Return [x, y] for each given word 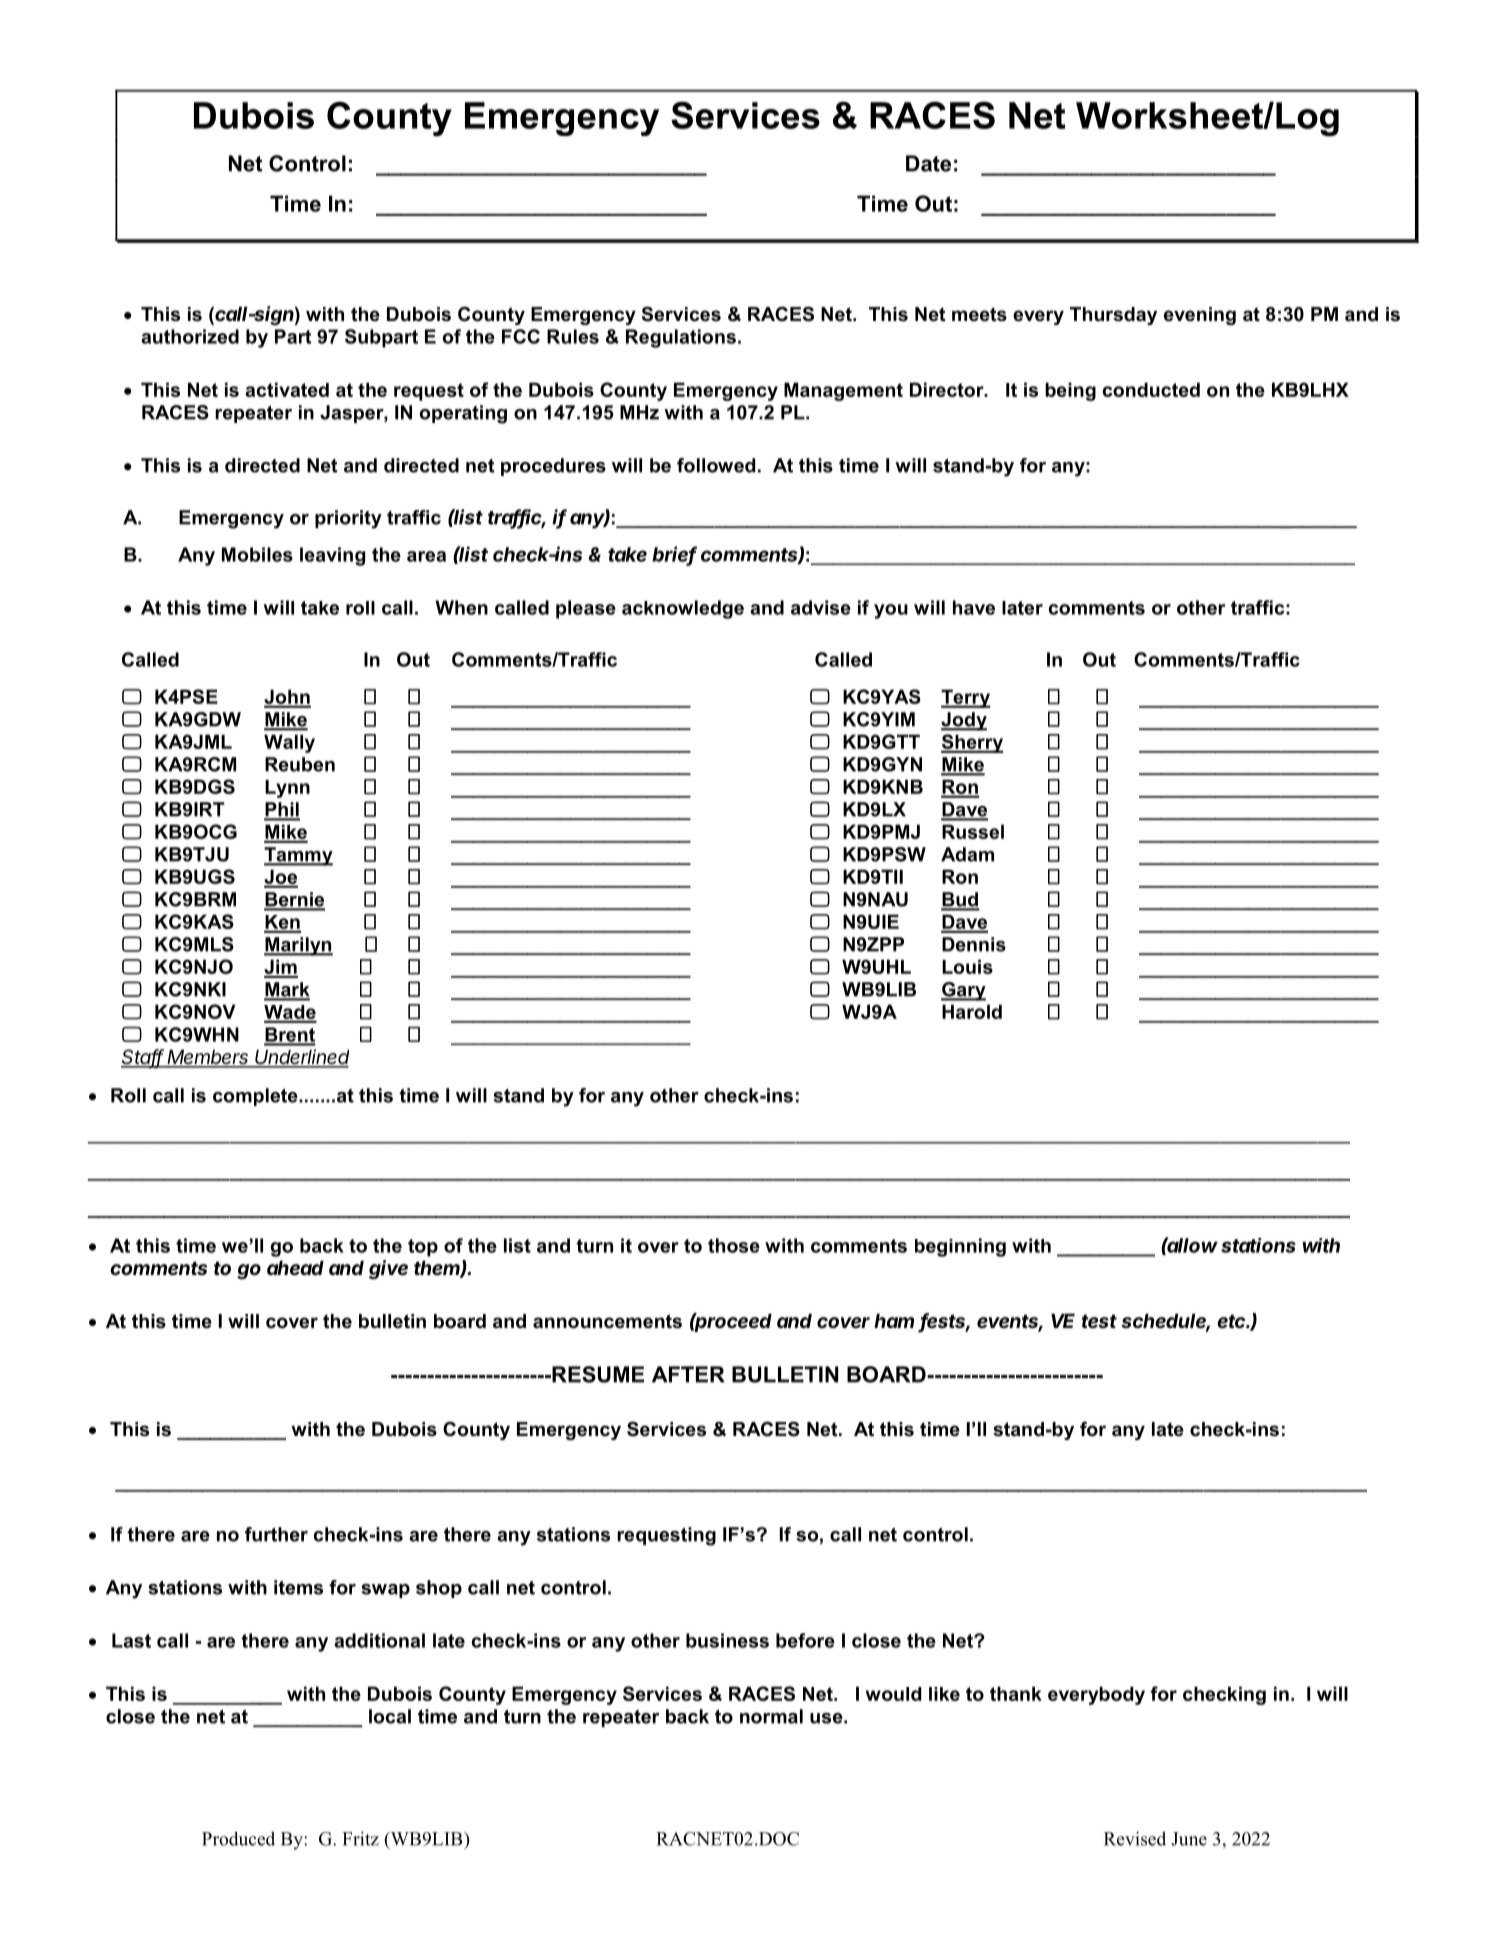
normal [771, 1716]
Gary [963, 991]
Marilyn [298, 946]
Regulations [681, 338]
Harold [972, 1011]
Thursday [1113, 316]
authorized [190, 336]
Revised [1135, 1838]
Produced [238, 1838]
